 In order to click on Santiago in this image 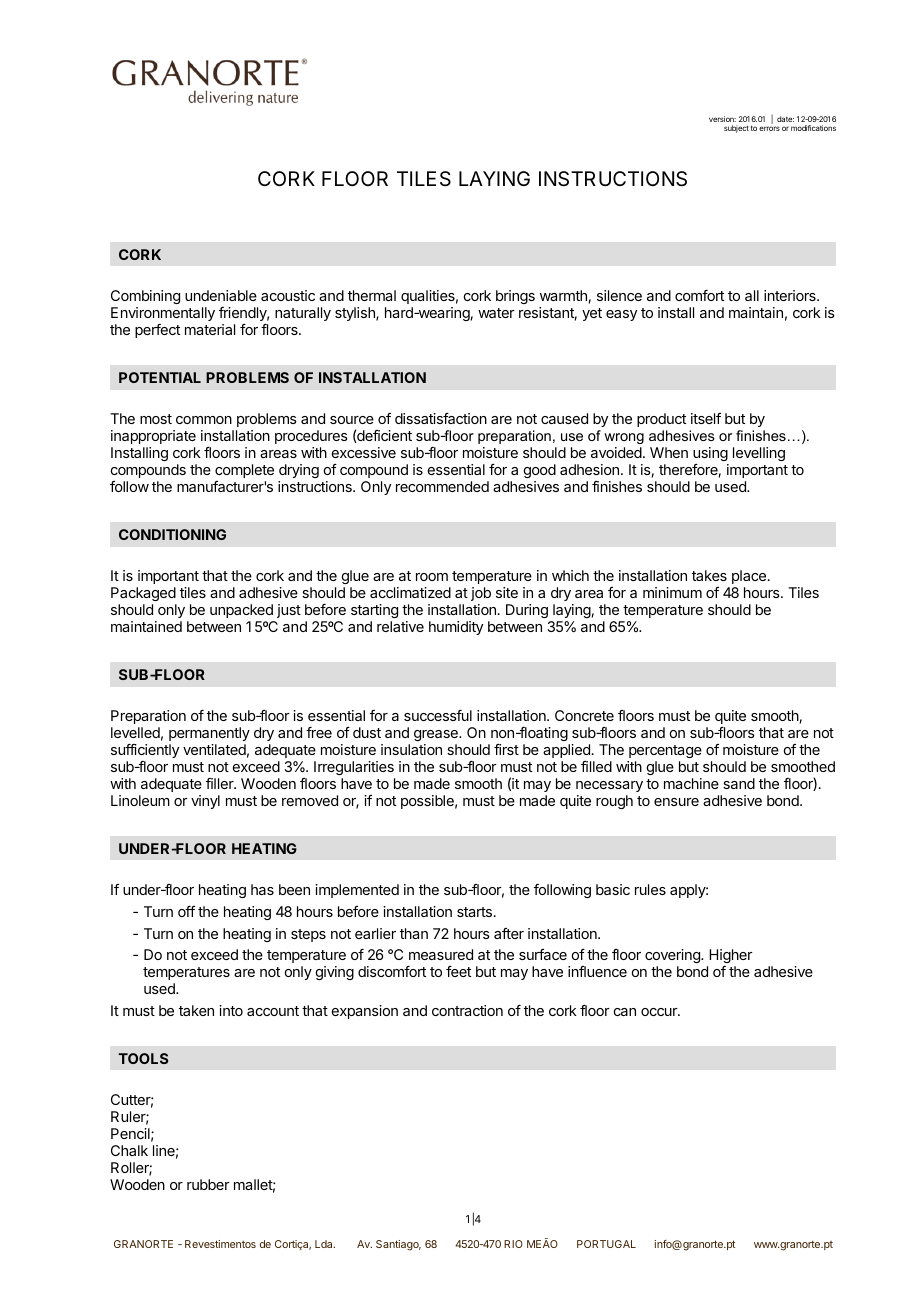, I will do `click(398, 1245)`.
